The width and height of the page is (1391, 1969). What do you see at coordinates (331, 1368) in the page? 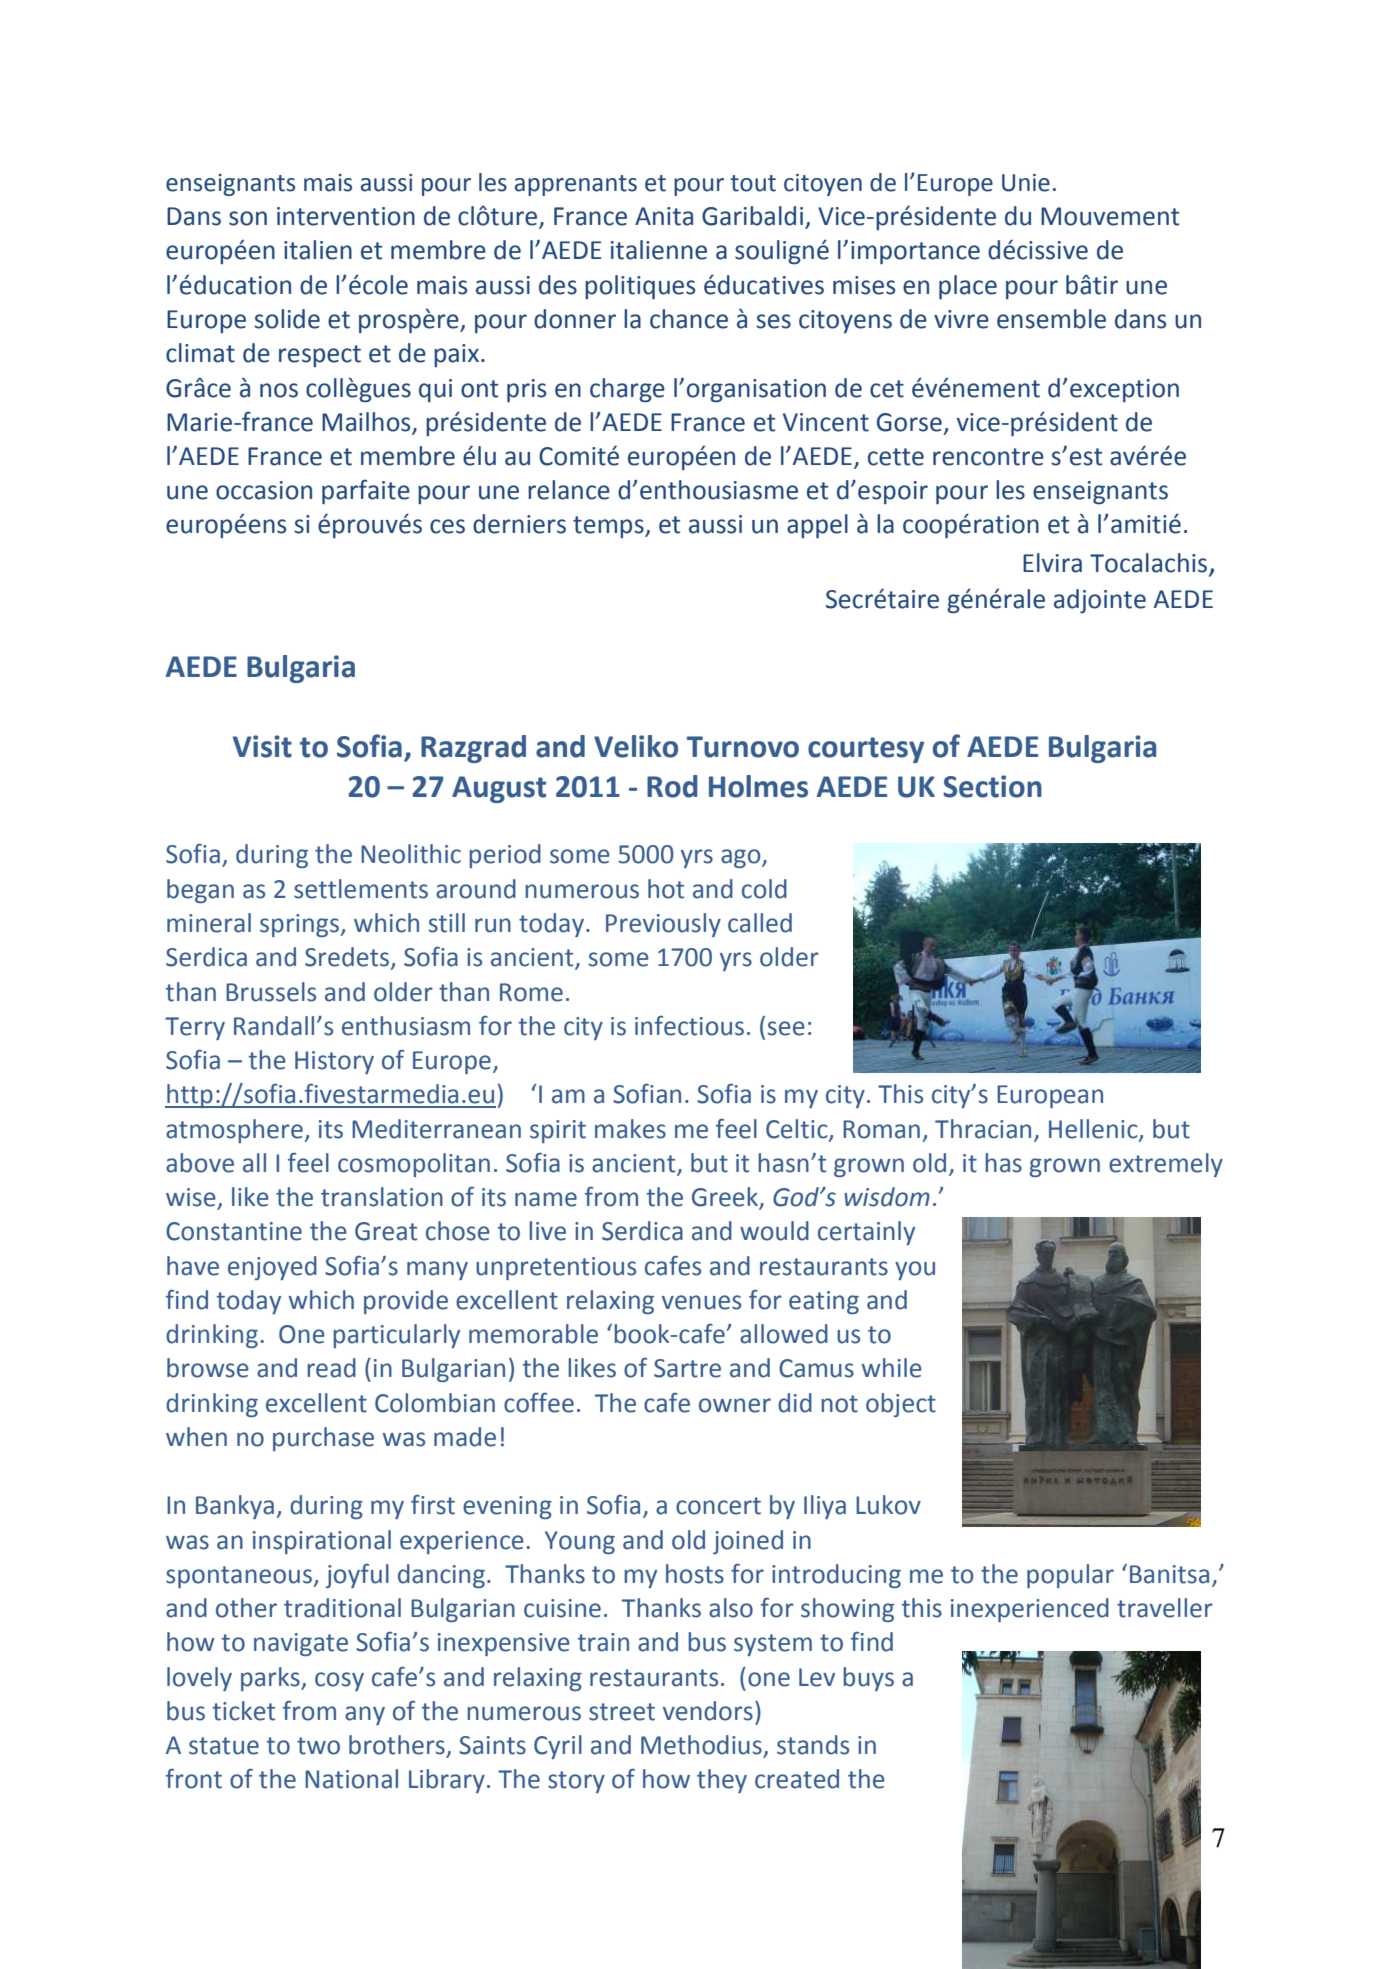
I see `read` at bounding box center [331, 1368].
